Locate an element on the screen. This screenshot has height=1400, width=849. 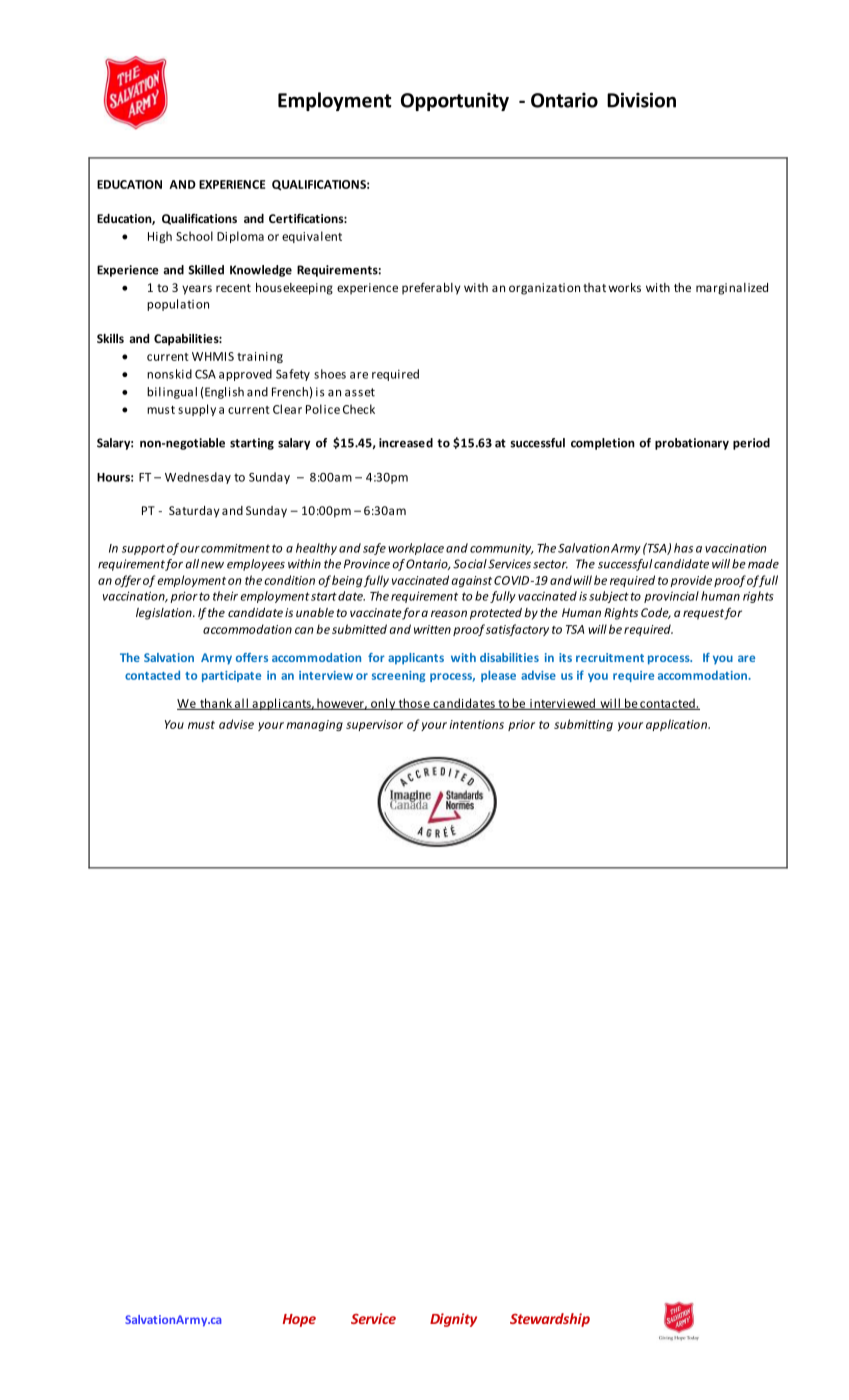
Dignity is located at coordinates (453, 1320).
